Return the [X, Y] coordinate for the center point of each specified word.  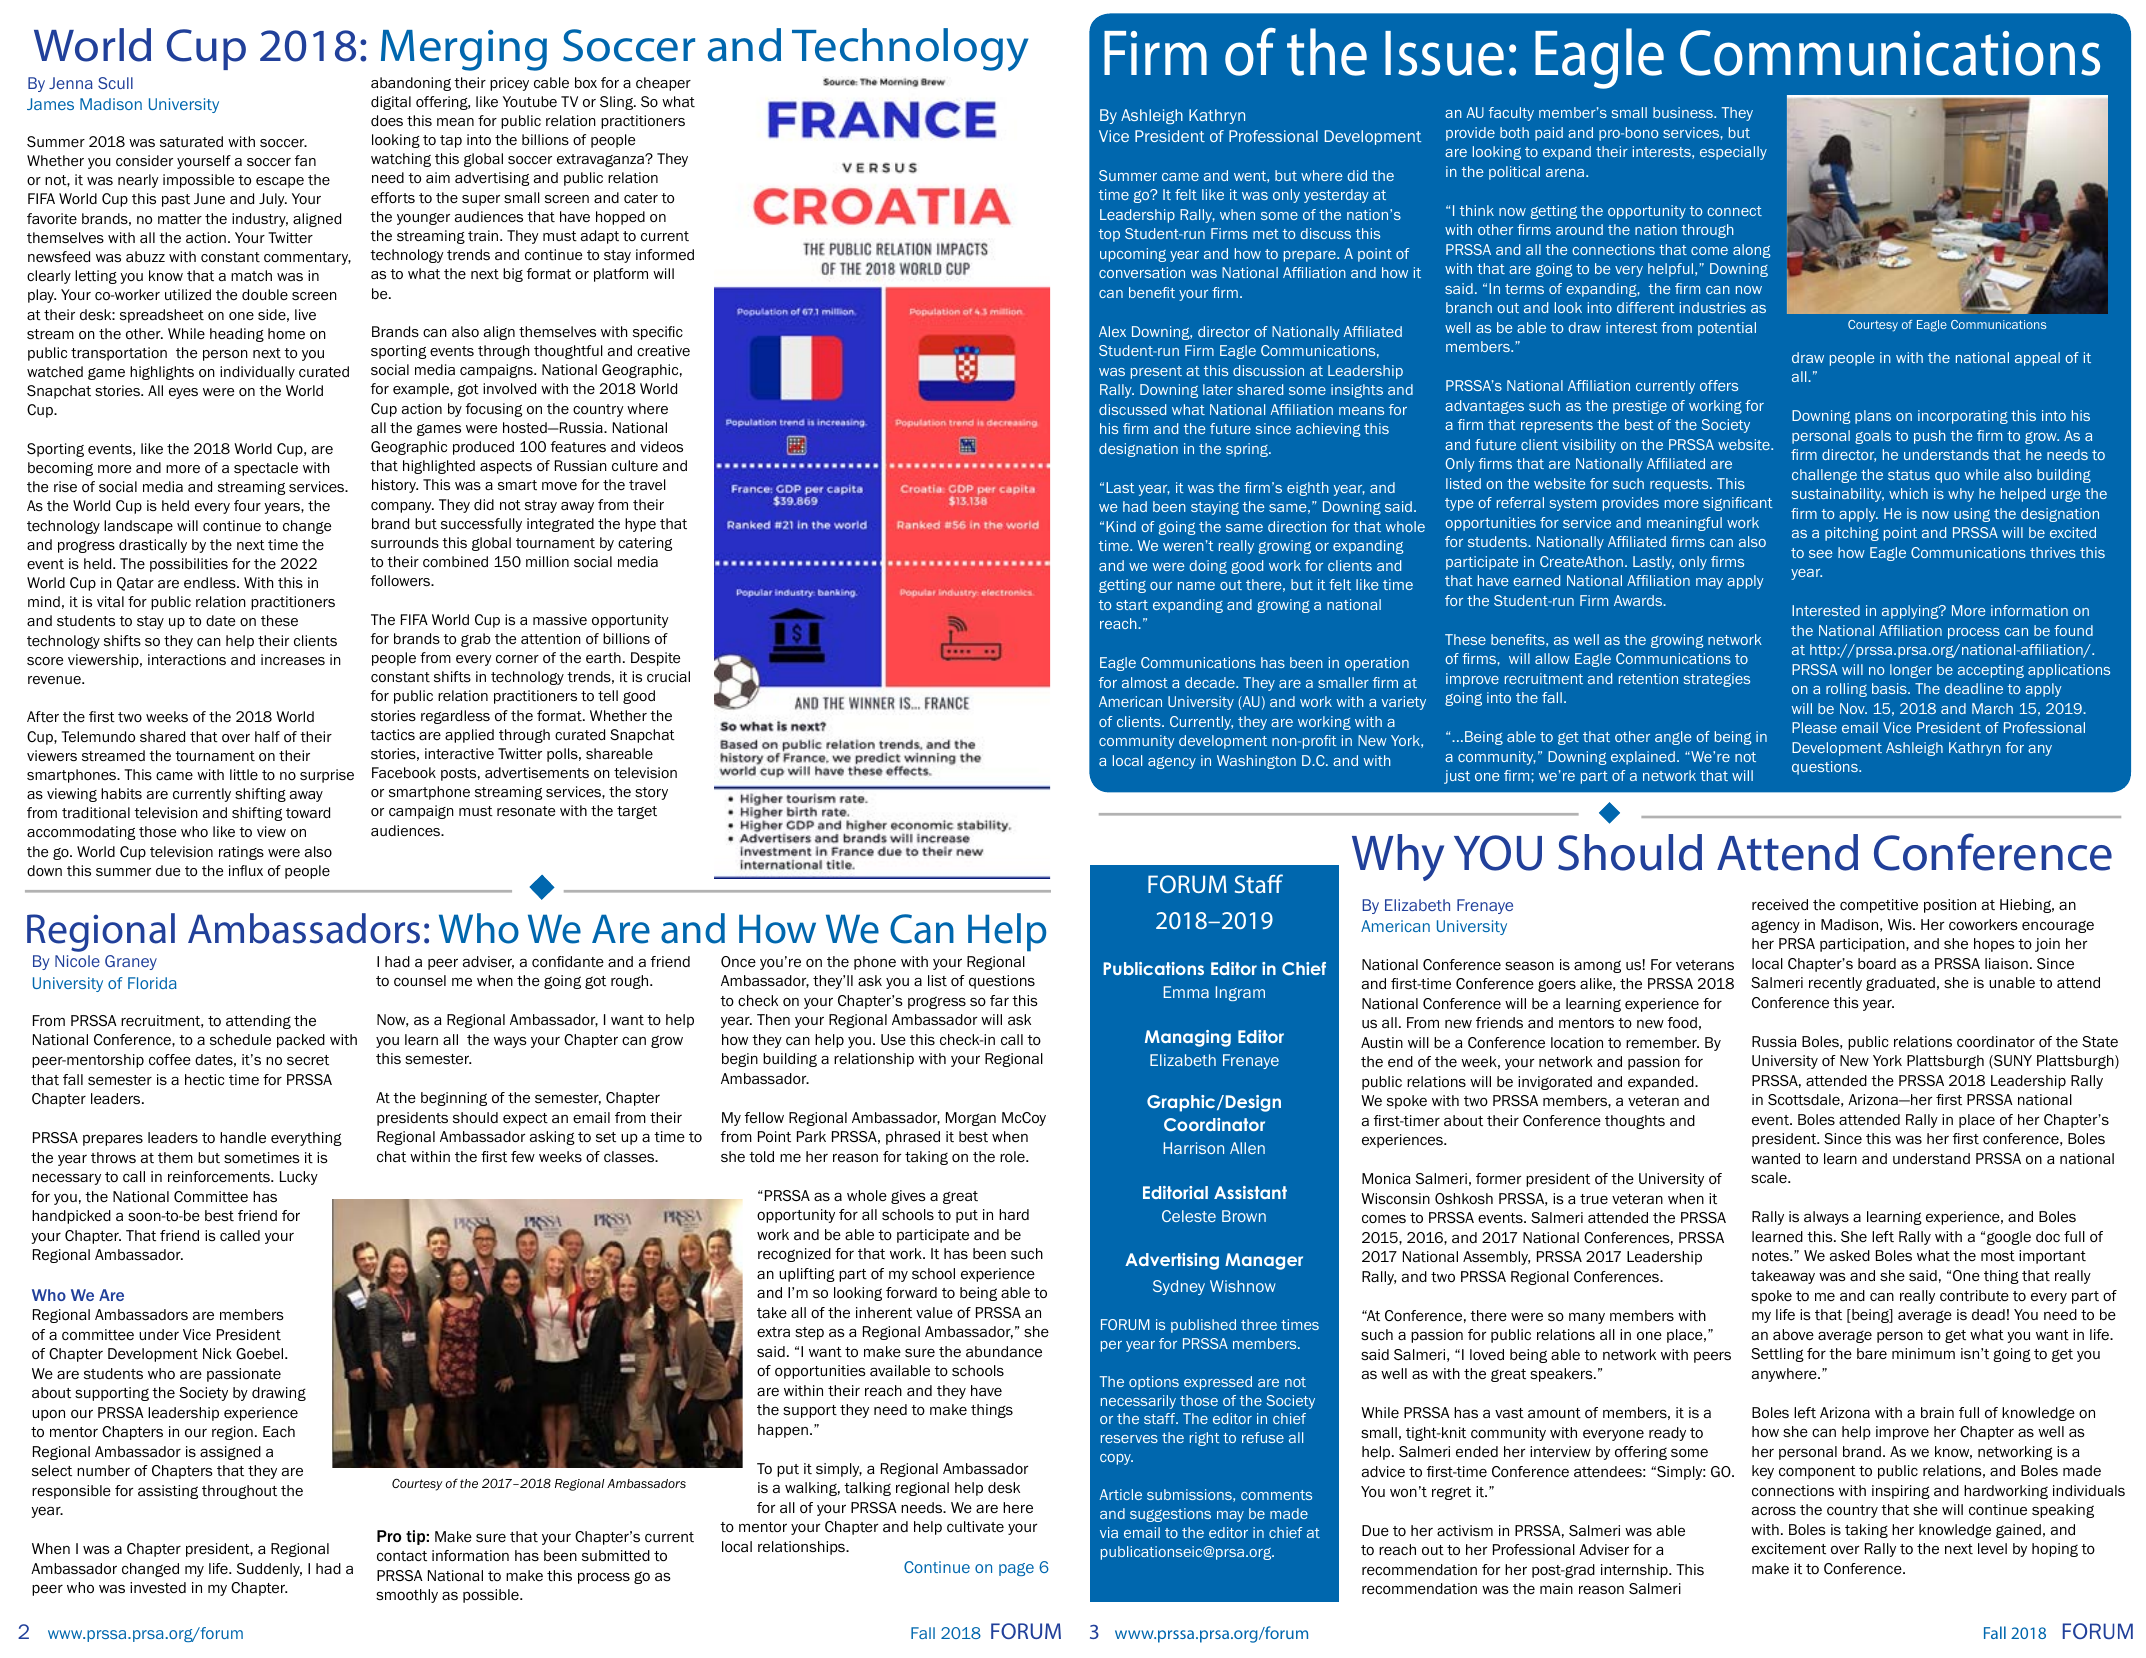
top [1109, 235]
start [1132, 605]
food [1682, 1023]
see [1820, 554]
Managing [1188, 1038]
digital [391, 103]
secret [308, 1060]
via [1109, 1532]
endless [211, 582]
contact [402, 1556]
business [1684, 112]
